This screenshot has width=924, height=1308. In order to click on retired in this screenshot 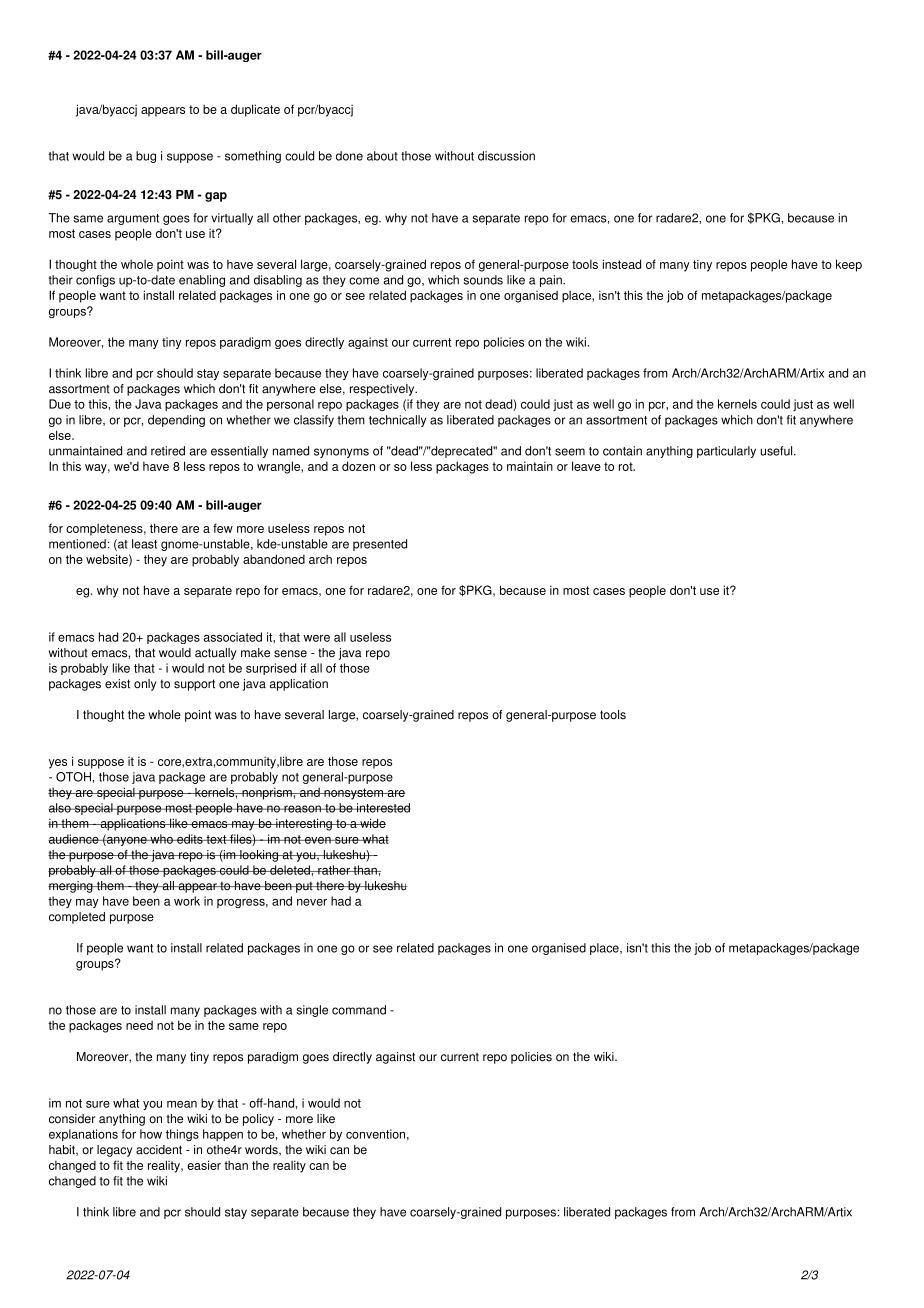, I will do `click(168, 451)`.
